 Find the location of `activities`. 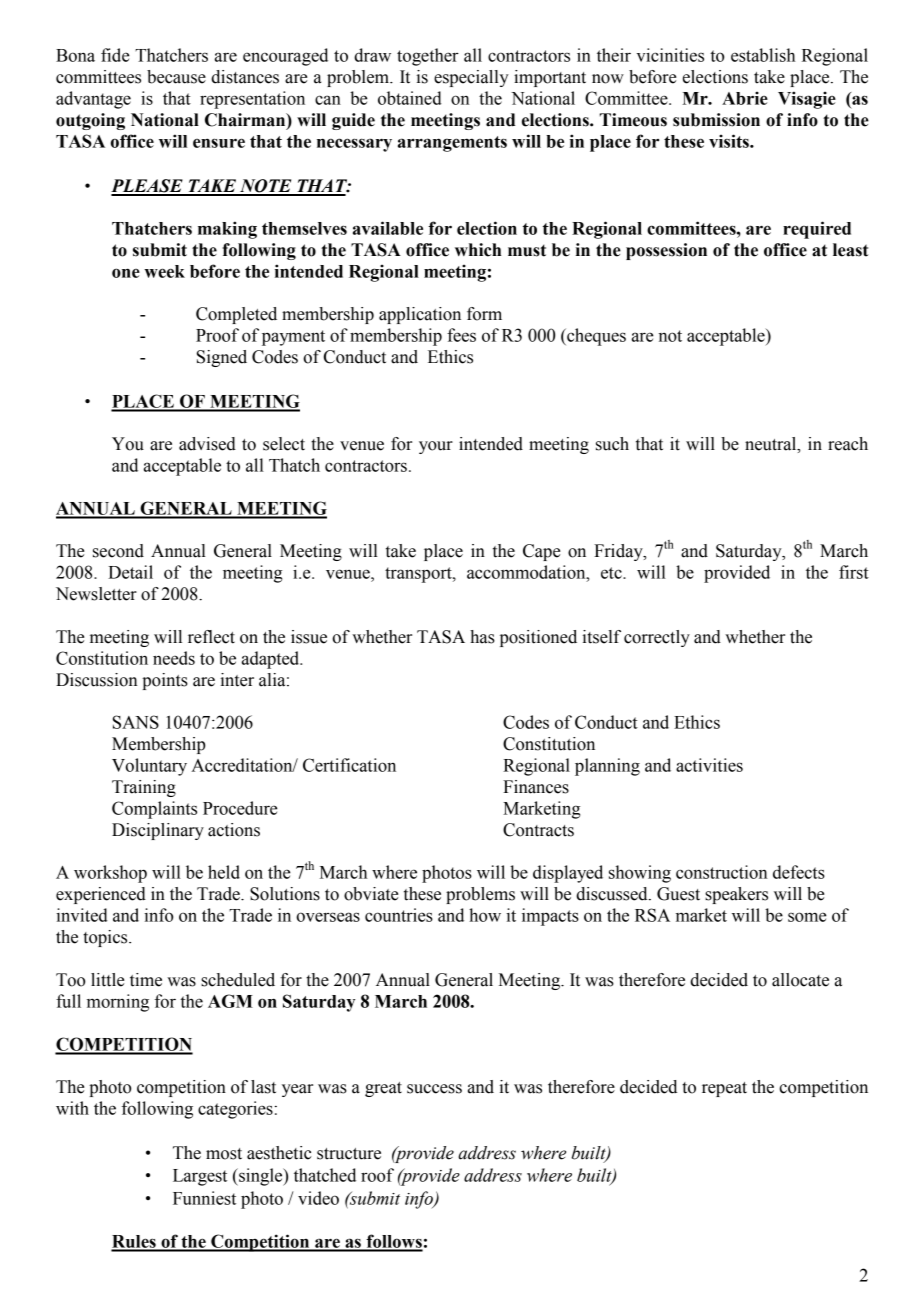

activities is located at coordinates (709, 765).
